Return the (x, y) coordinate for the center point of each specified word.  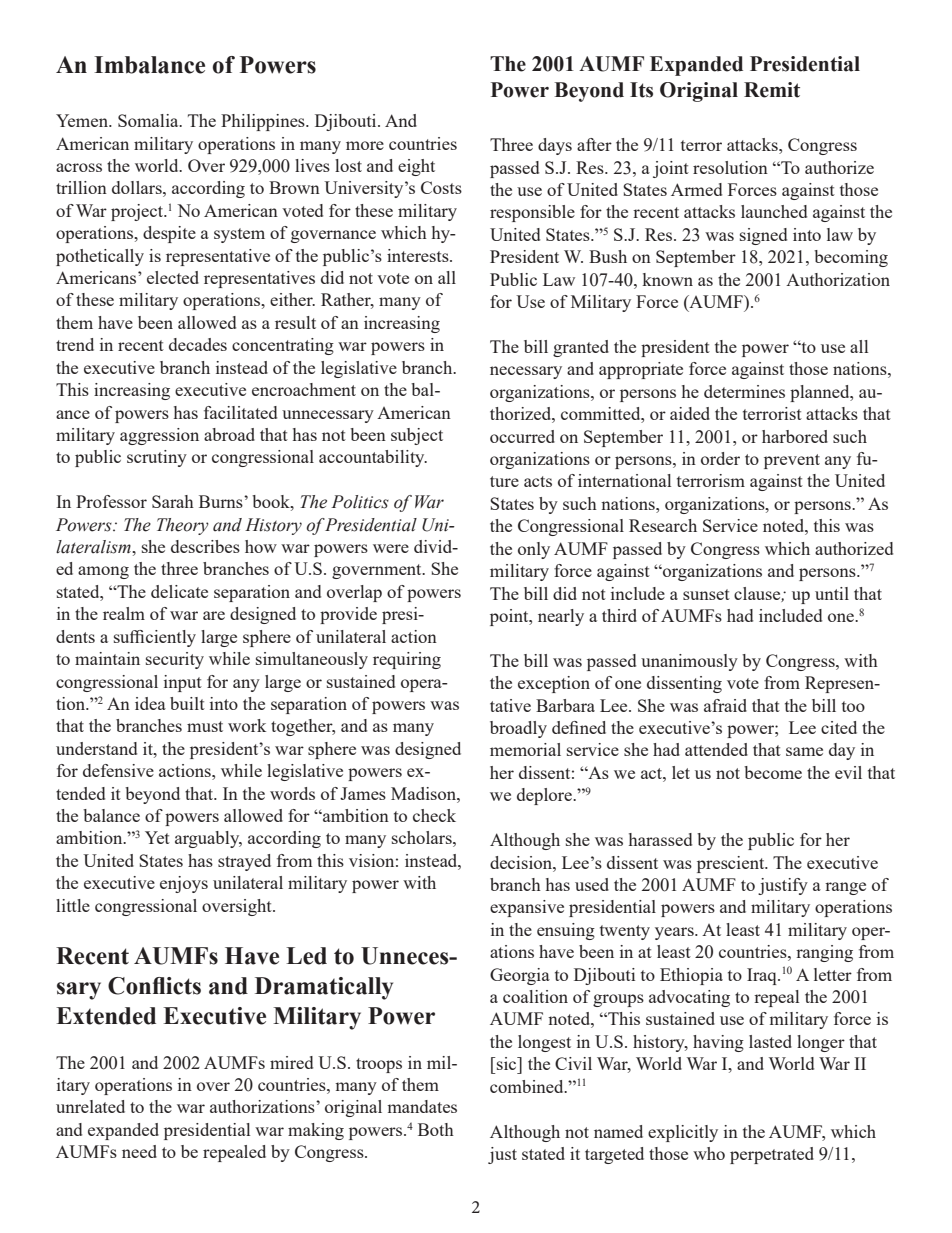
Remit (772, 90)
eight (416, 167)
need (139, 1151)
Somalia (149, 120)
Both (436, 1129)
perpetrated (772, 1155)
